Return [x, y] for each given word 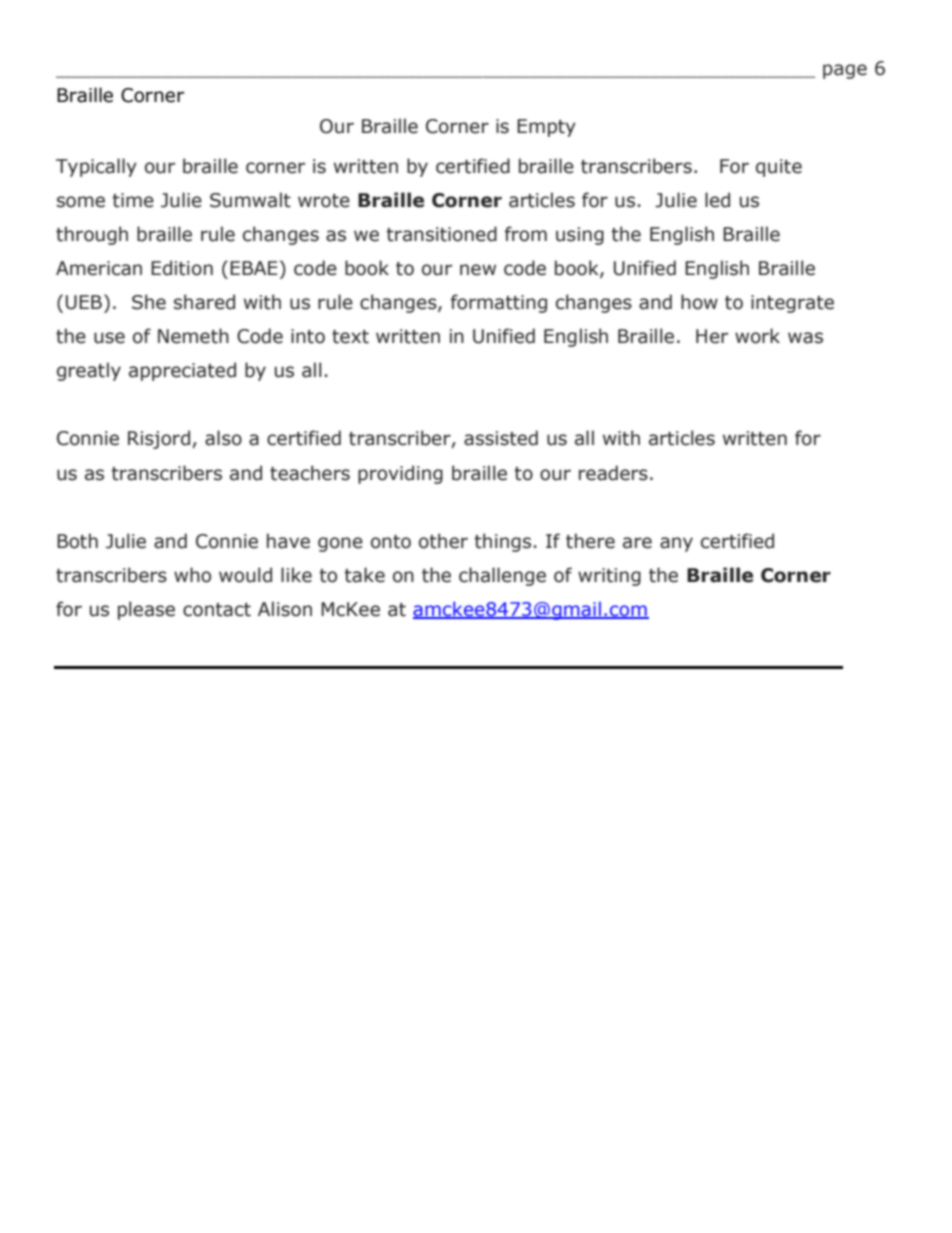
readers [613, 473]
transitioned [441, 234]
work [757, 336]
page [845, 71]
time [133, 200]
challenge [502, 576]
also [223, 438]
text [350, 337]
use [109, 338]
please [146, 610]
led [717, 200]
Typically [96, 167]
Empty [546, 128]
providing [400, 474]
